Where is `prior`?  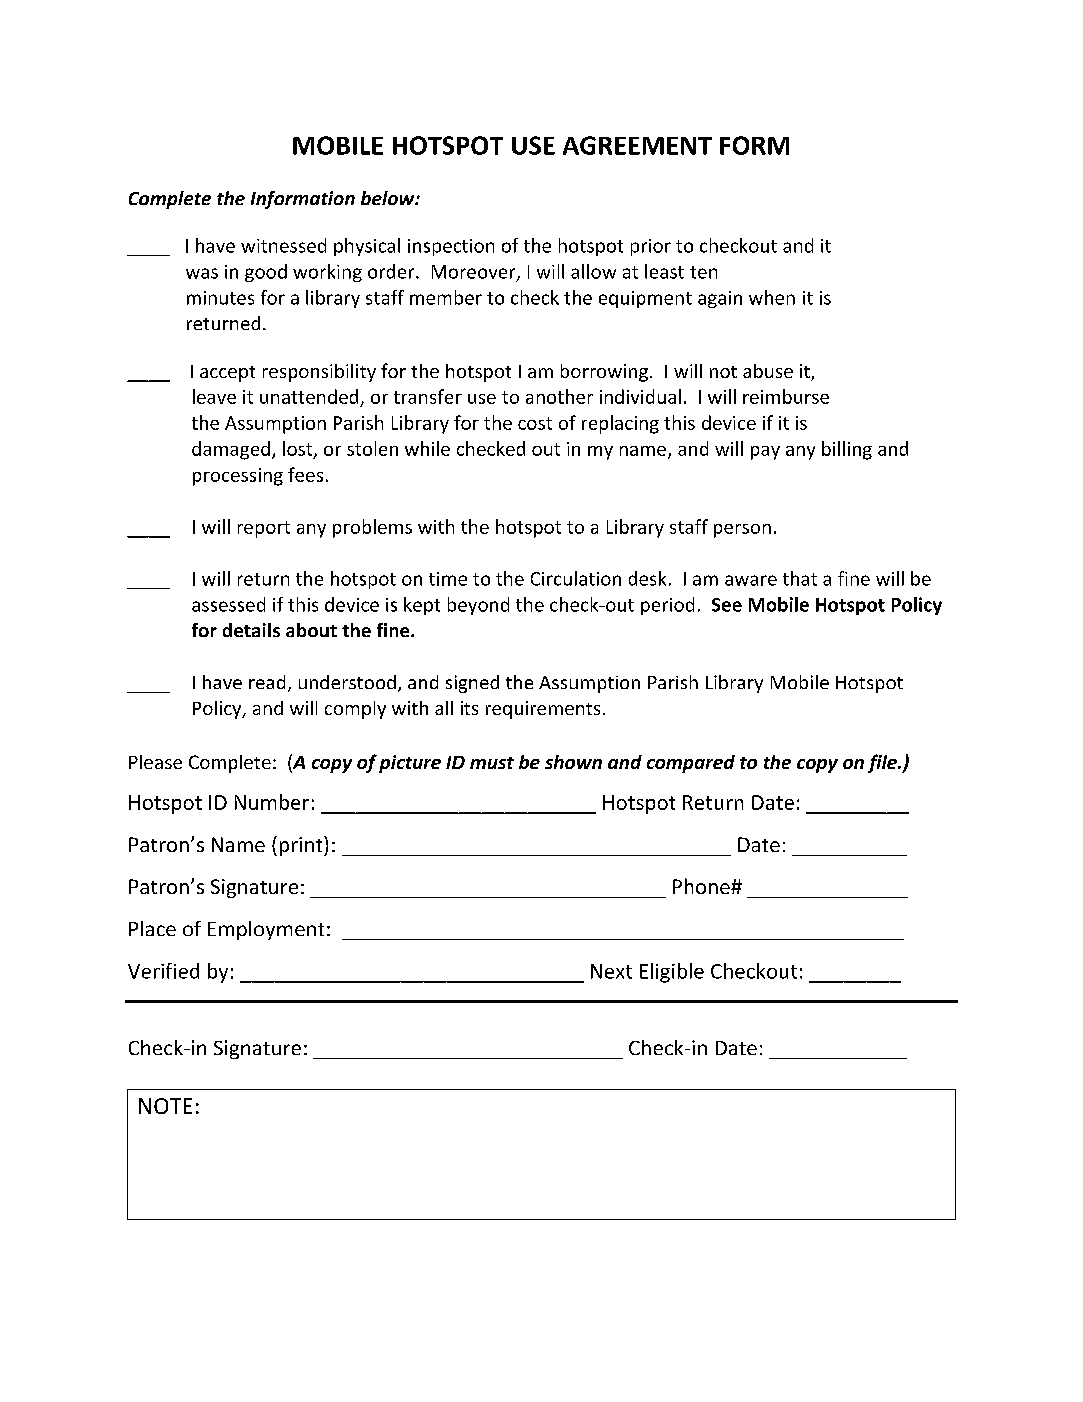 prior is located at coordinates (651, 247).
